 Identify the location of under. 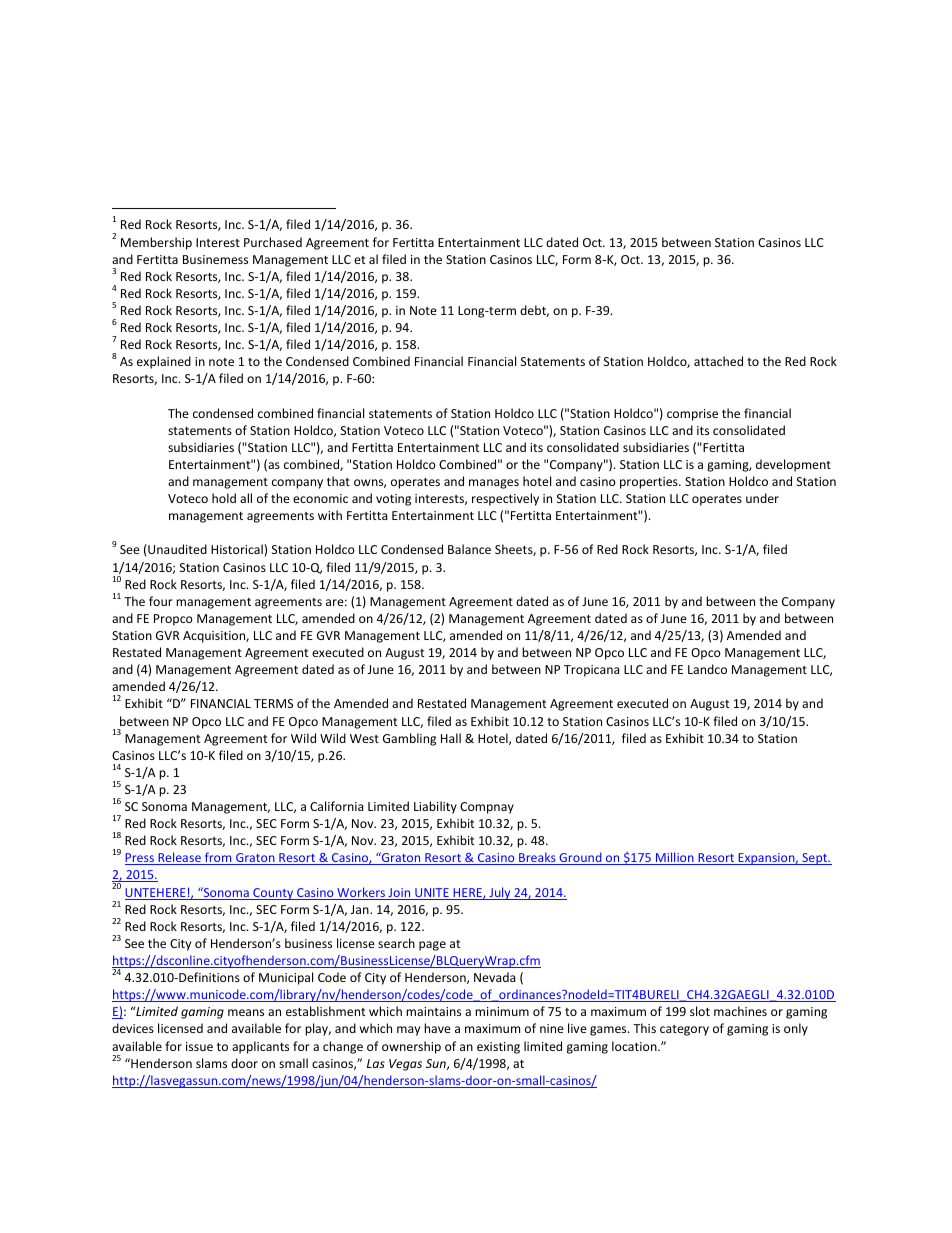
(762, 498).
